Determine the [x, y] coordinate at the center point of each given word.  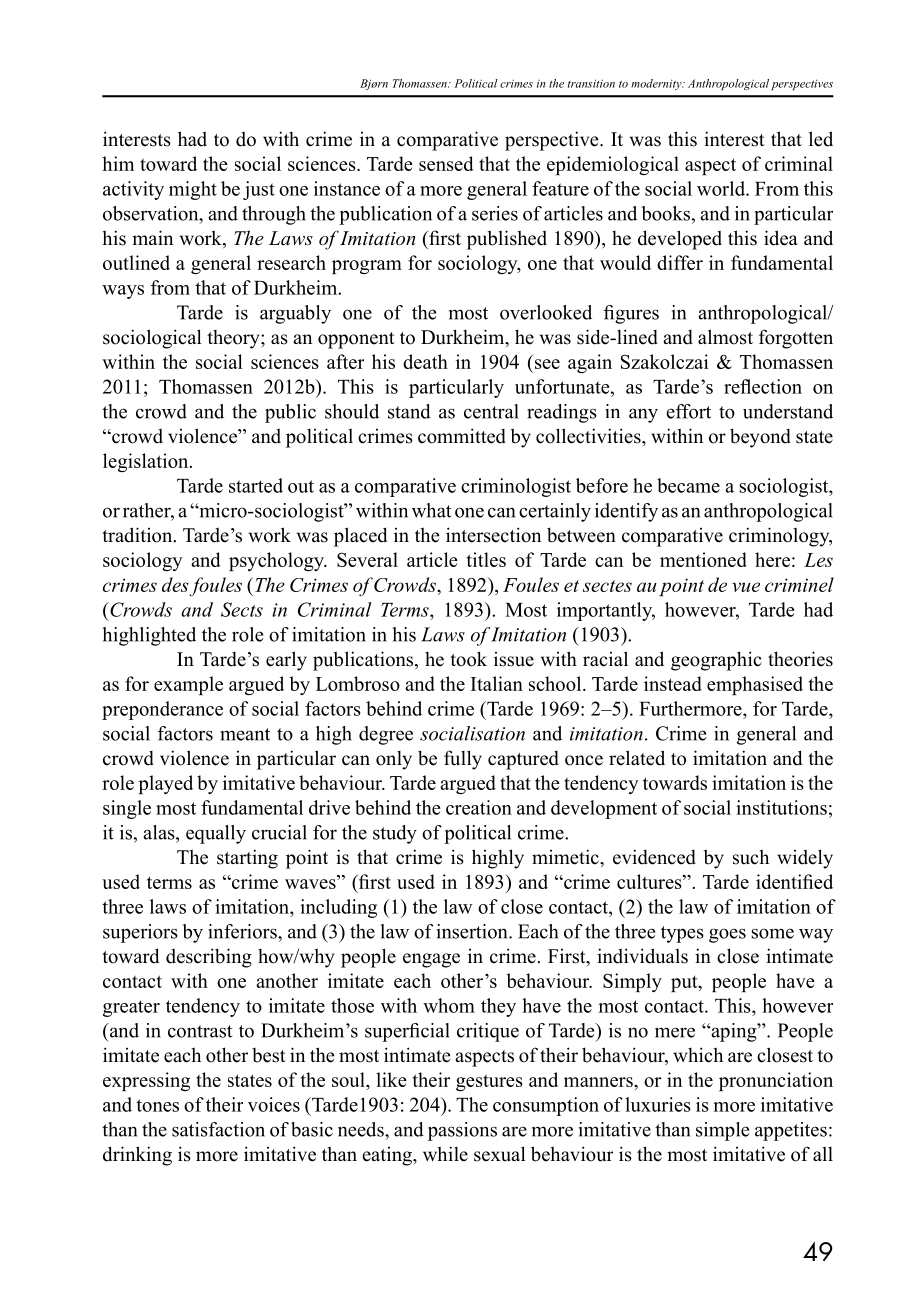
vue [746, 587]
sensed [446, 163]
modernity [657, 84]
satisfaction [218, 1129]
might [193, 190]
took [468, 659]
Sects [242, 609]
